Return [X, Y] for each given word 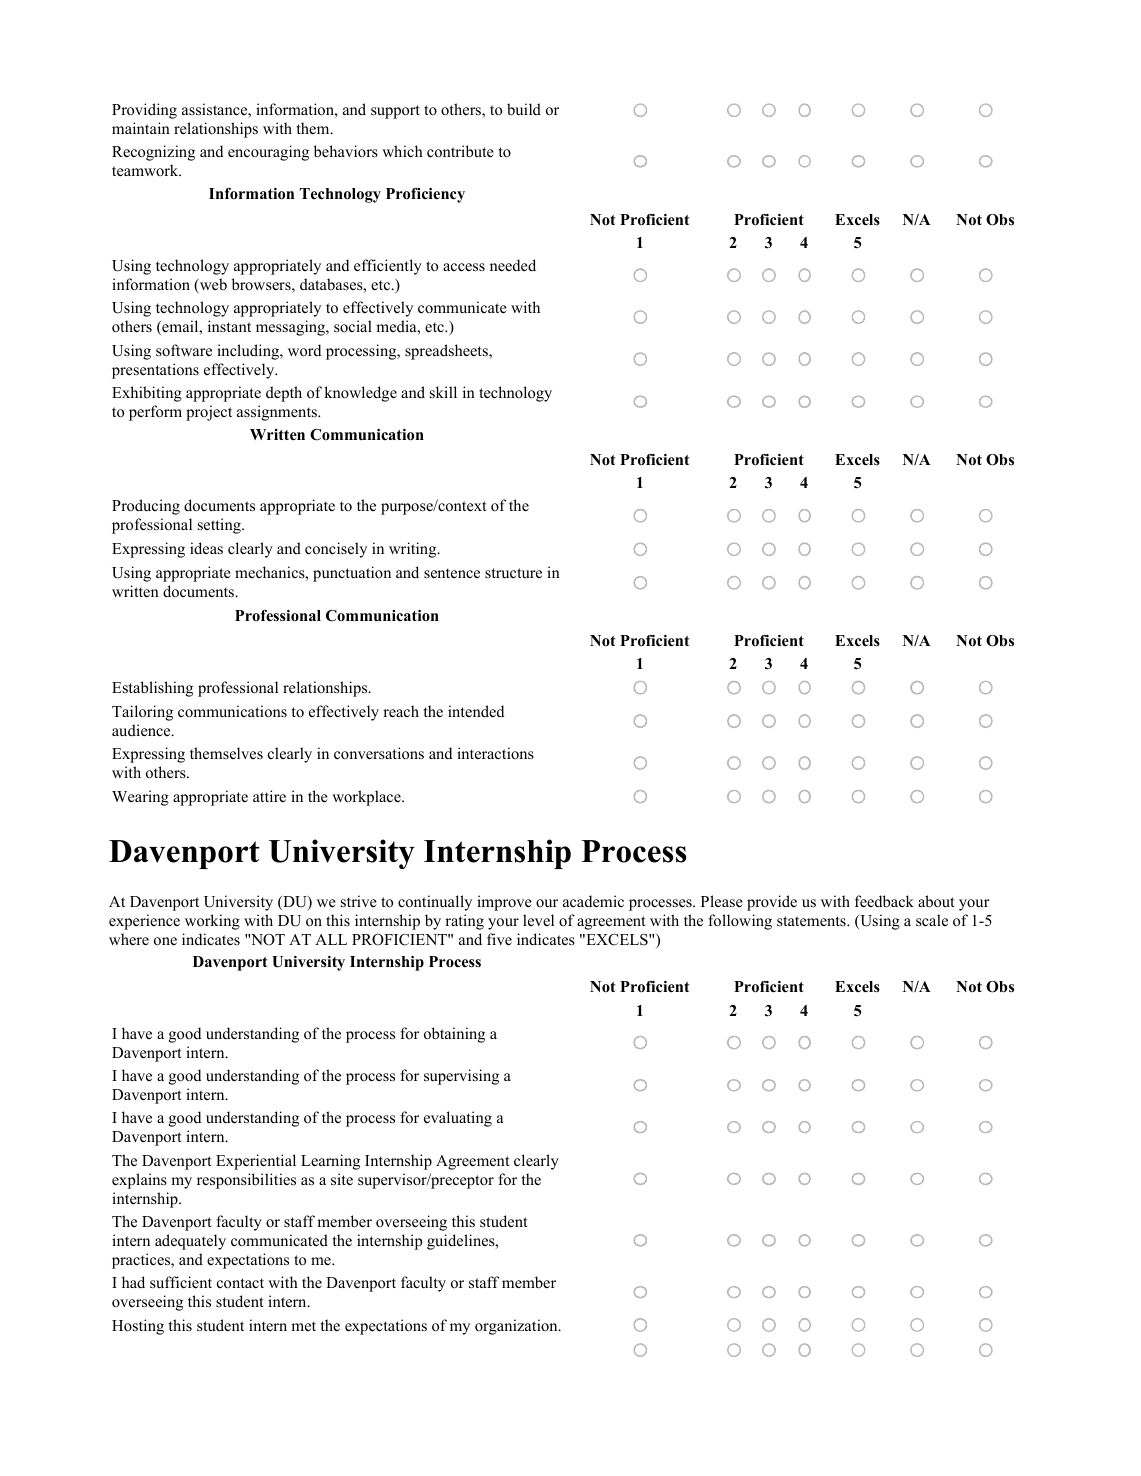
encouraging [268, 153]
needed [513, 265]
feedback [884, 901]
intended [476, 711]
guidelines [462, 1242]
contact [240, 1283]
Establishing [152, 689]
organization [517, 1327]
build [524, 109]
